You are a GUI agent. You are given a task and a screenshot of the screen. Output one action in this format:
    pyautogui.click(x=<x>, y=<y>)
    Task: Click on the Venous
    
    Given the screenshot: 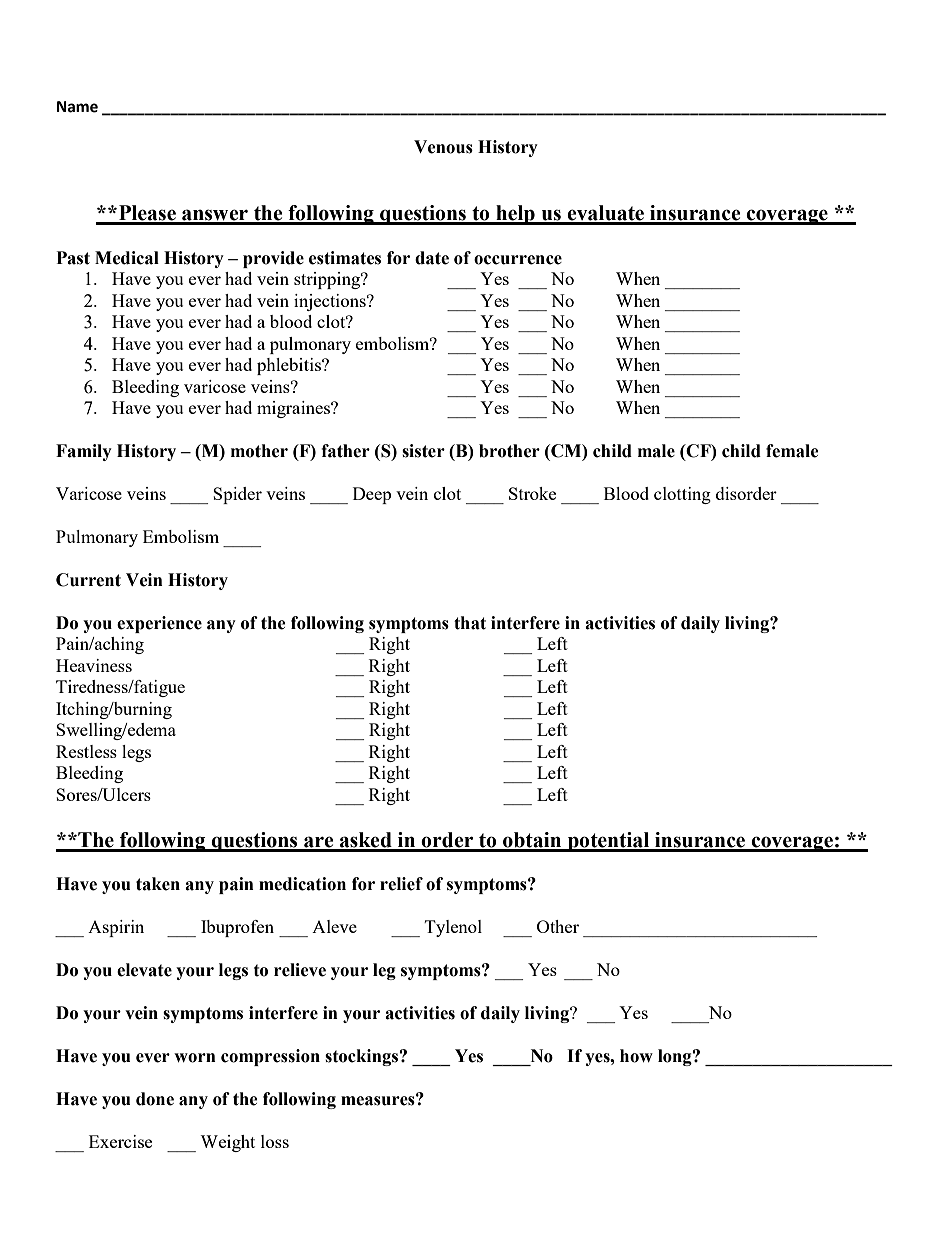 What is the action you would take?
    pyautogui.click(x=443, y=147)
